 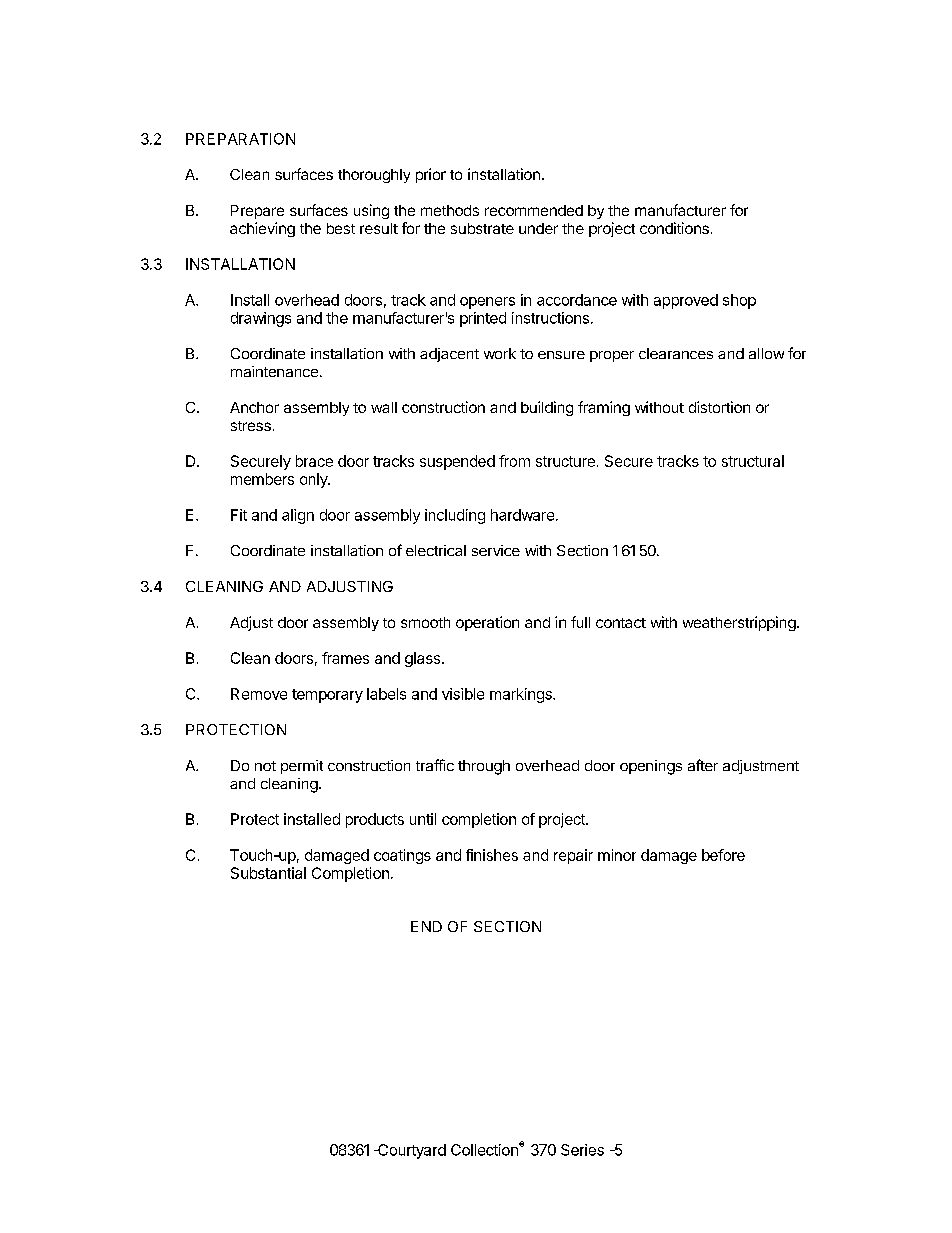 I want to click on maintenance, so click(x=274, y=371).
